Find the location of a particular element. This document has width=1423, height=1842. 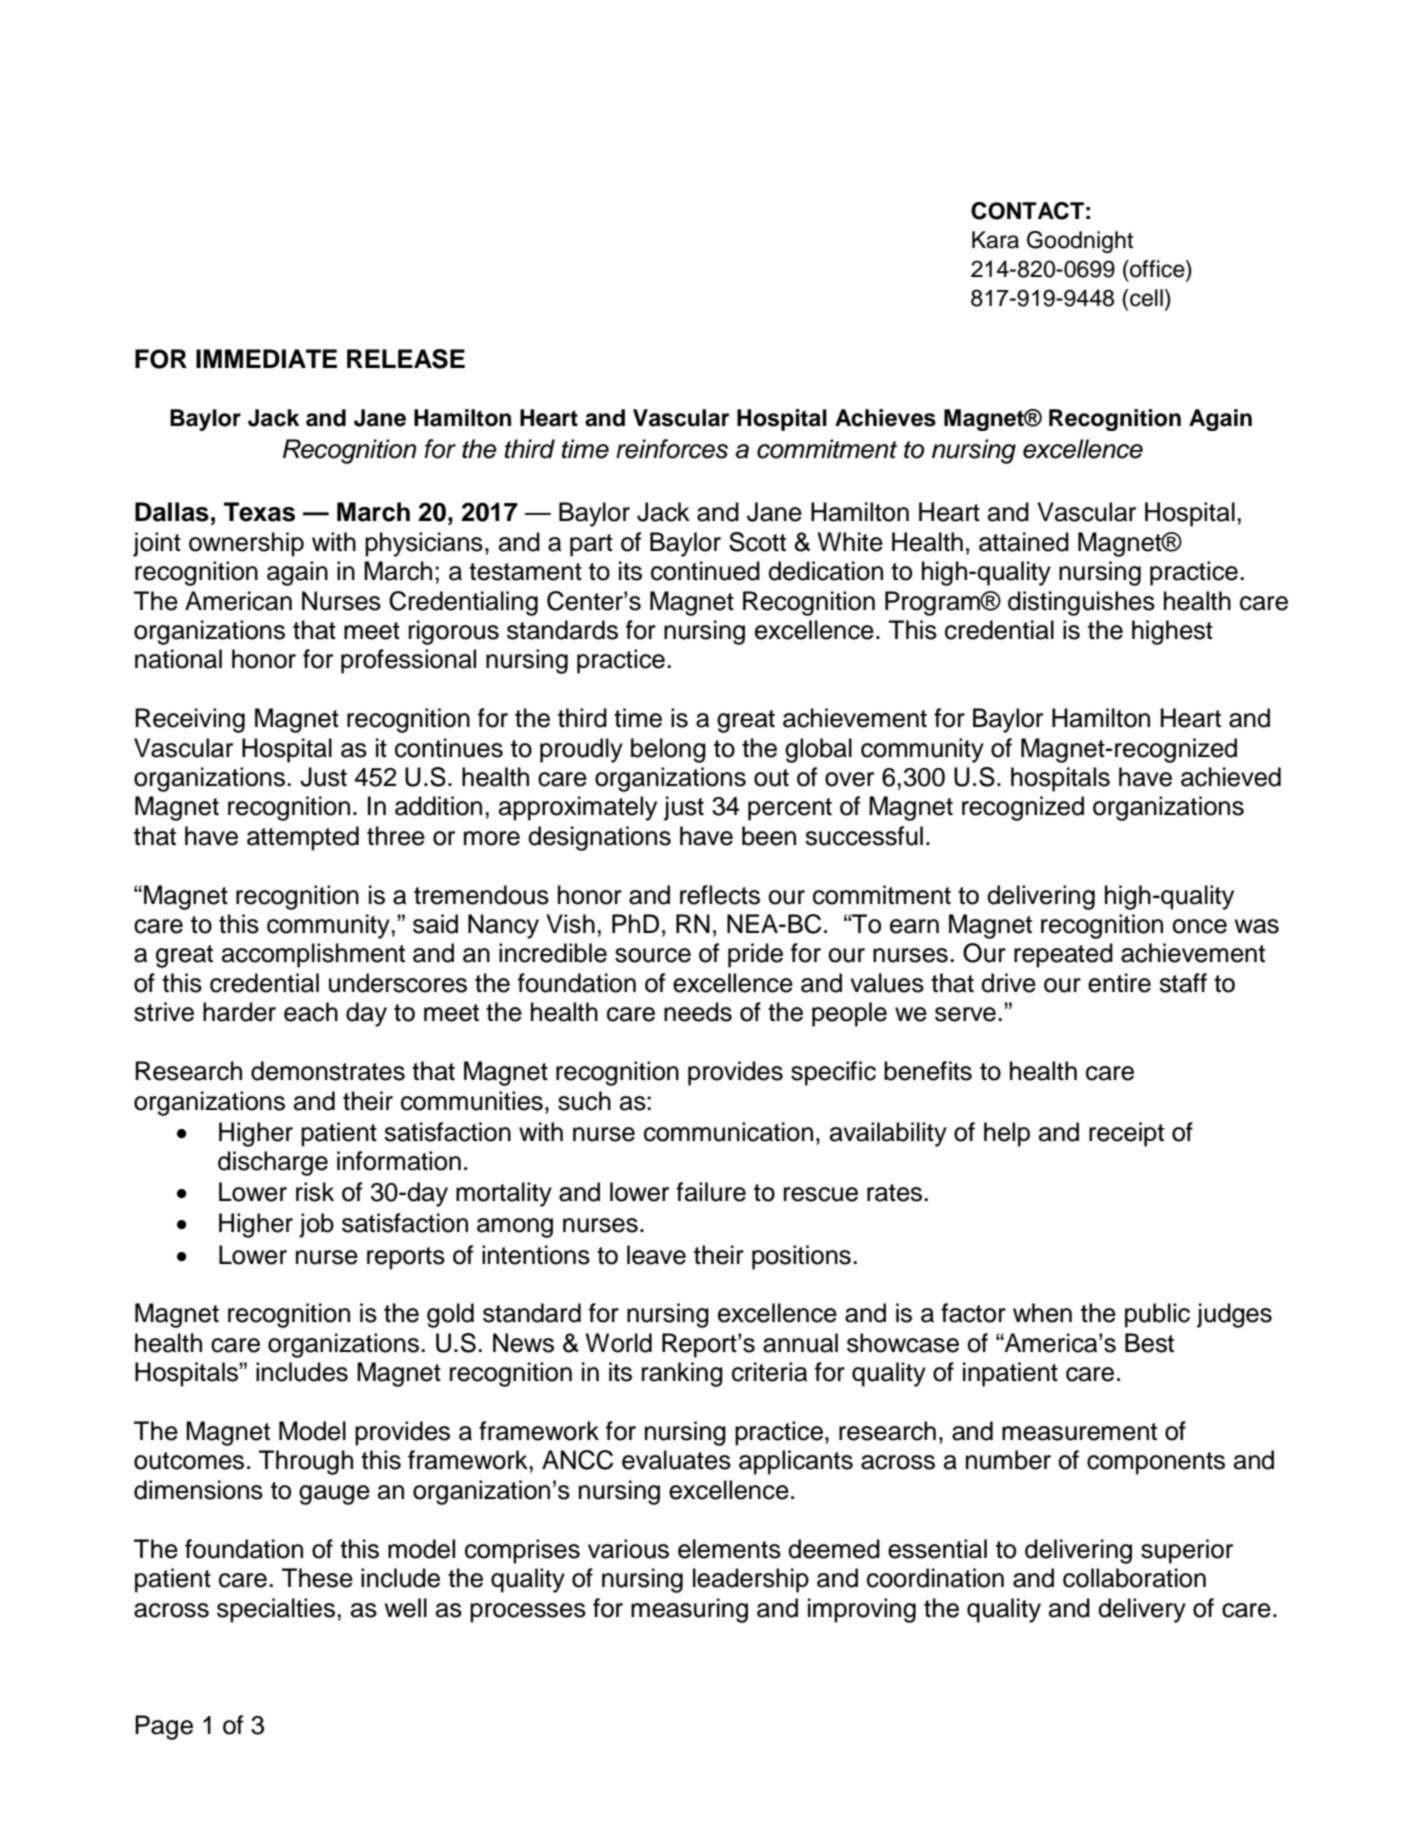

entire is located at coordinates (1119, 983).
